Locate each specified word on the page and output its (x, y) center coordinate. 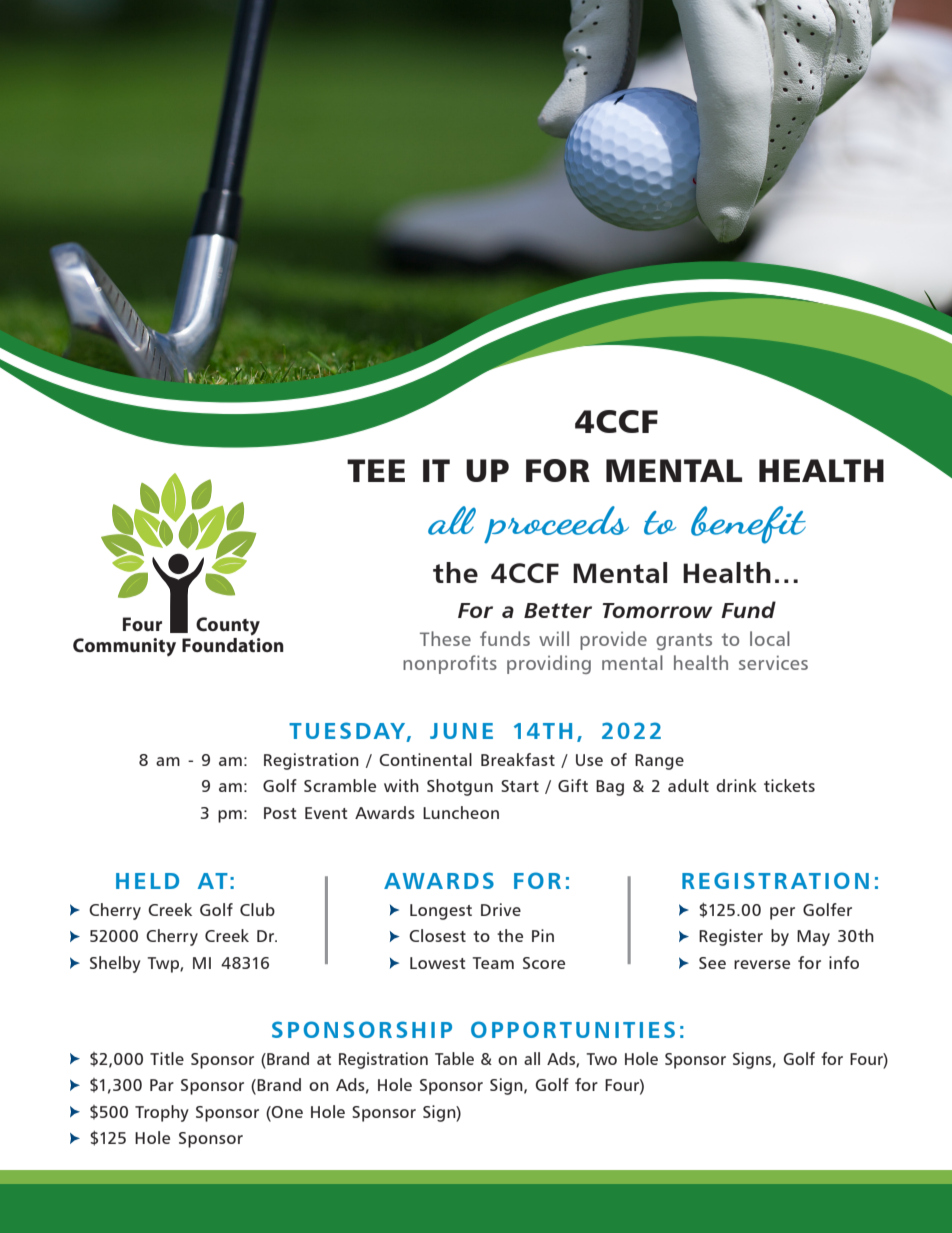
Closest (437, 935)
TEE (376, 470)
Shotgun (460, 787)
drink (736, 785)
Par (162, 1085)
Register (731, 937)
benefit (748, 525)
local (770, 638)
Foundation (233, 645)
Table (454, 1058)
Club (257, 909)
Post (280, 813)
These (445, 638)
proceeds (556, 525)
